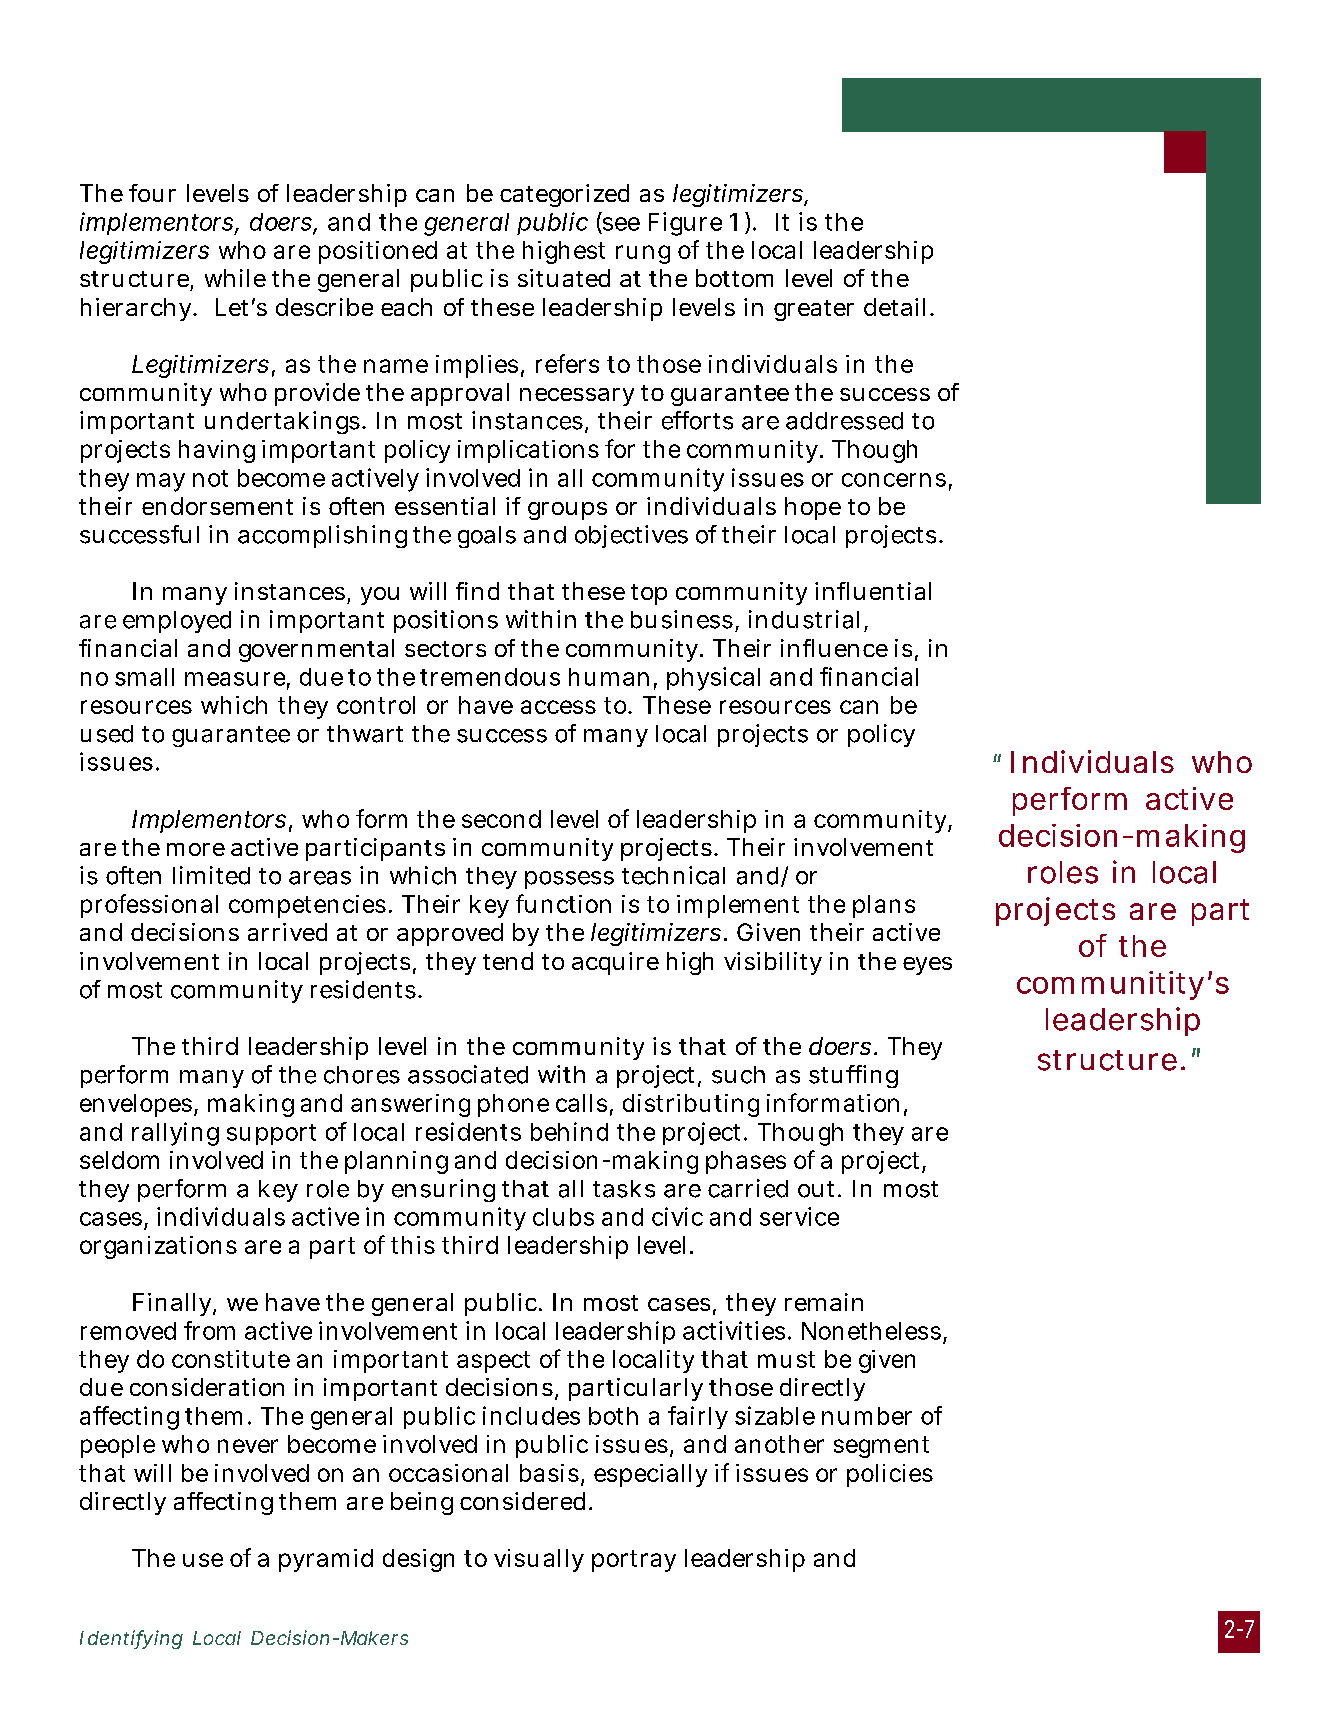  Describe the element at coordinates (158, 1247) in the image. I see `organizations` at that location.
